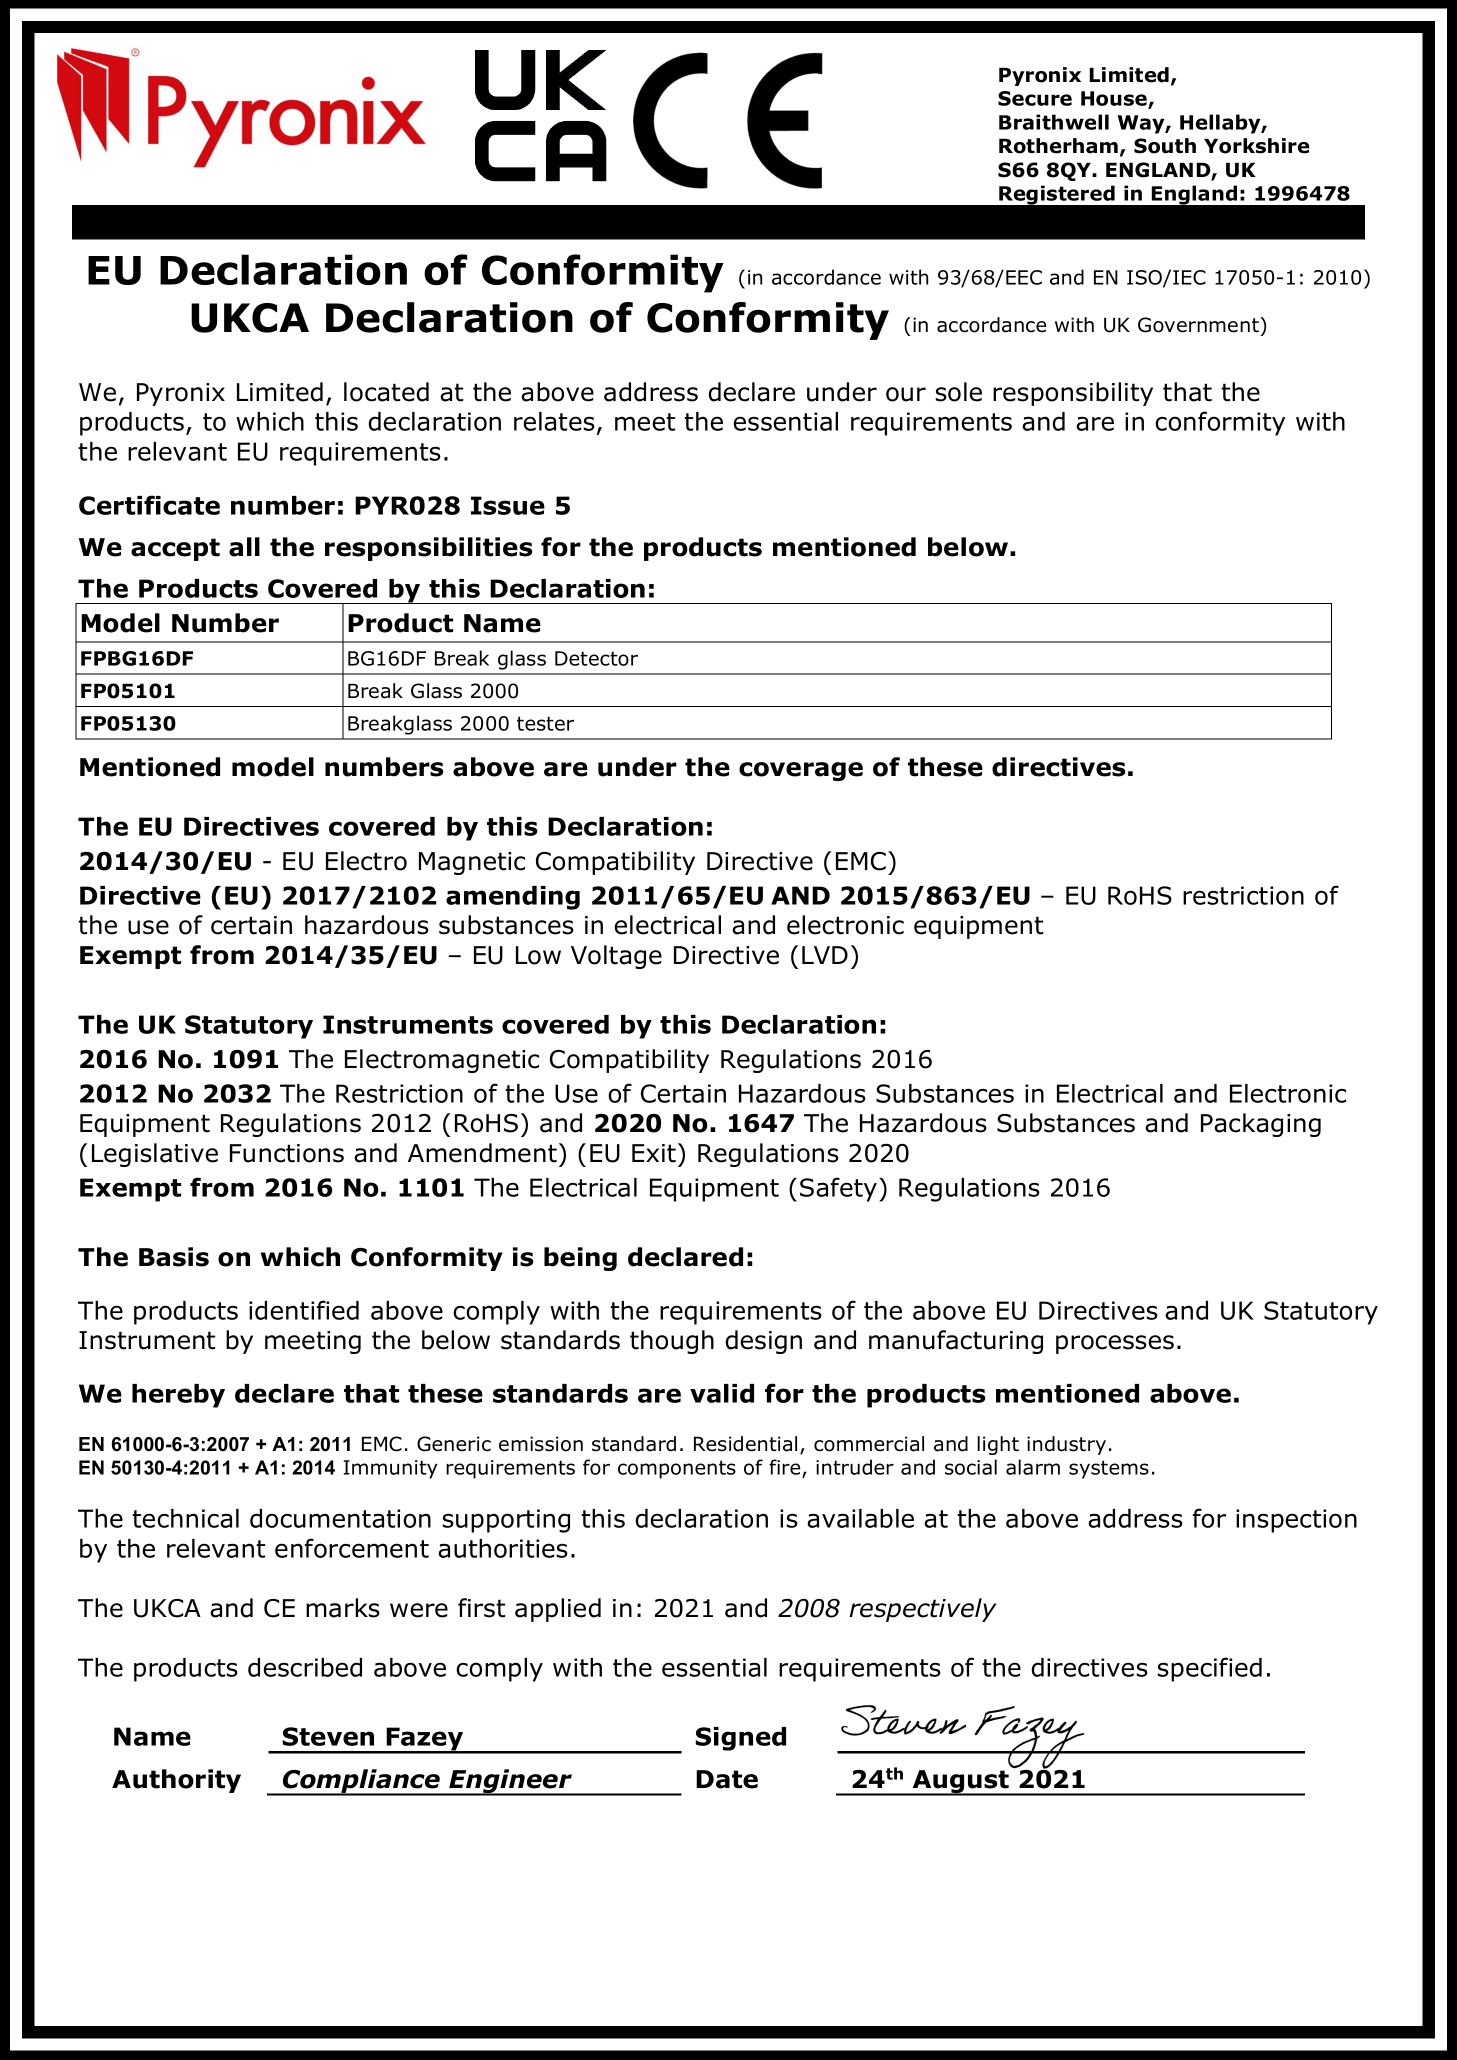  Describe the element at coordinates (801, 771) in the screenshot. I see `coverage` at that location.
